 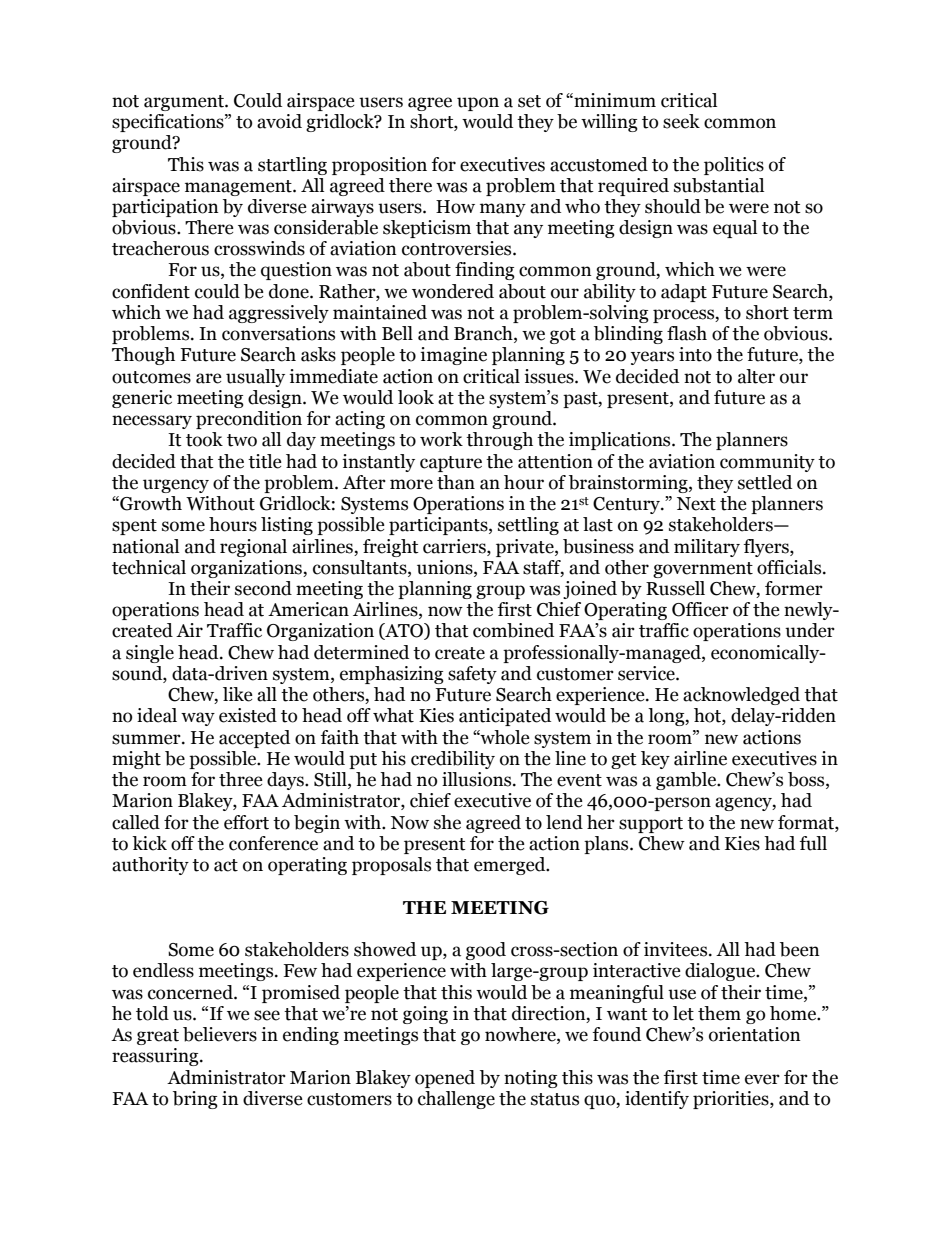 I want to click on alter, so click(x=756, y=376).
